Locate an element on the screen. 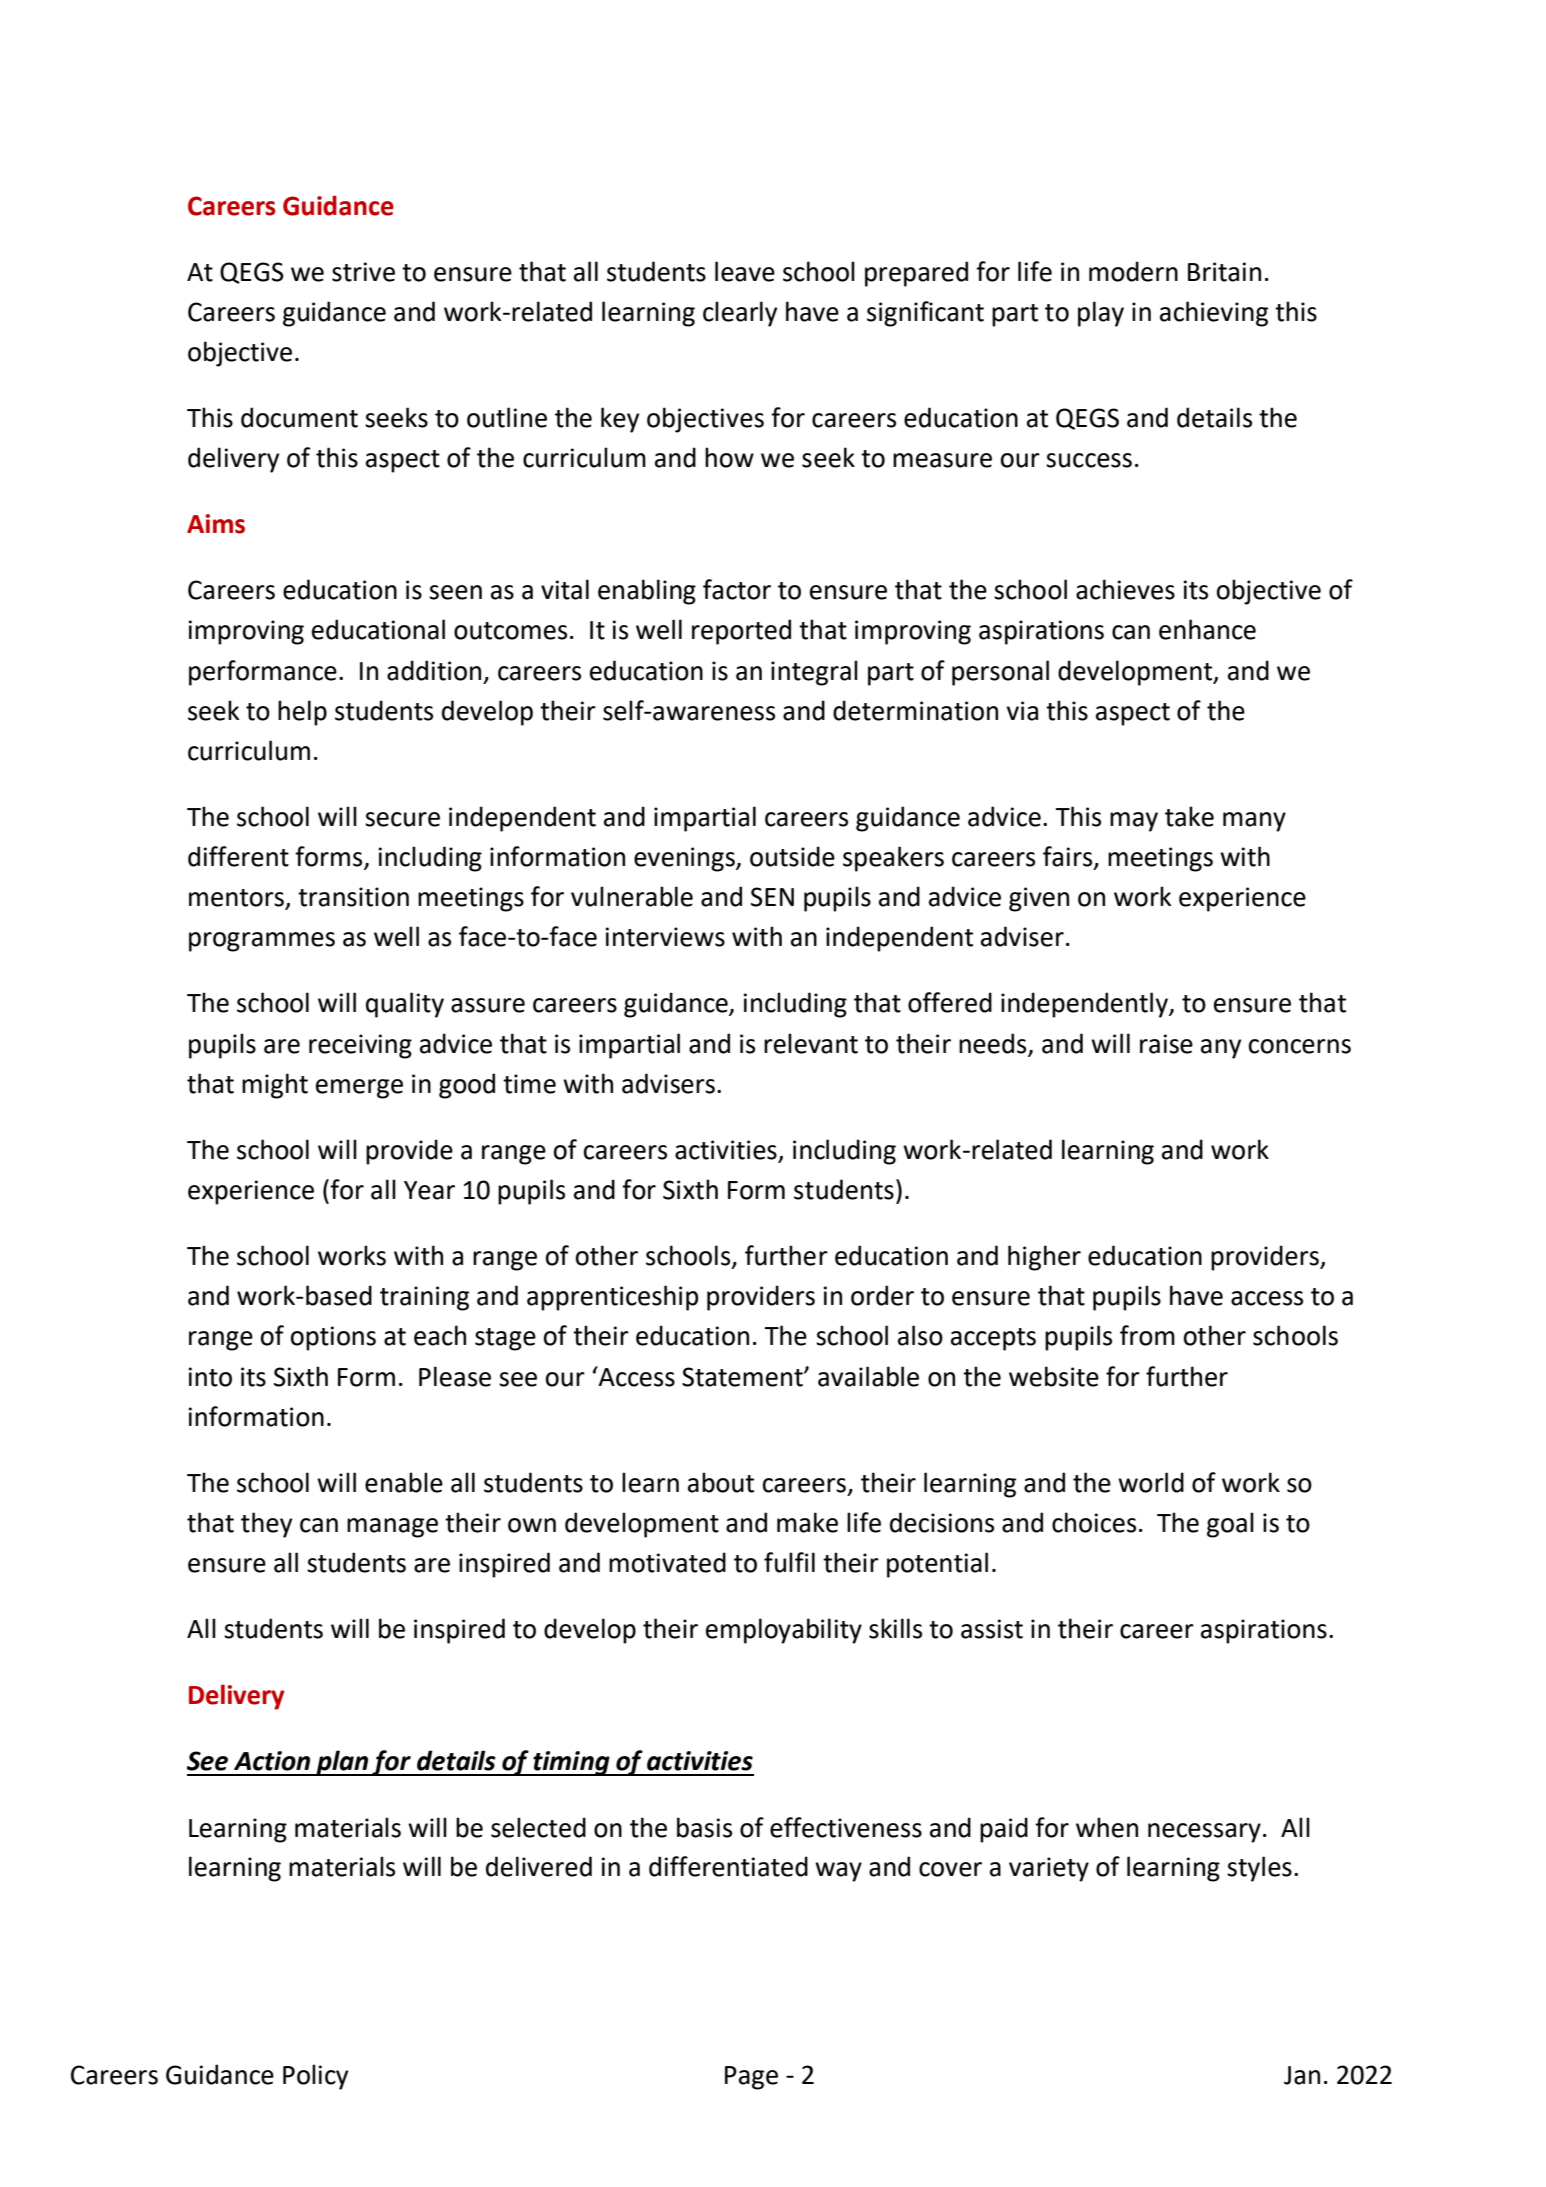 This screenshot has height=2187, width=1546. relevant is located at coordinates (811, 1043).
